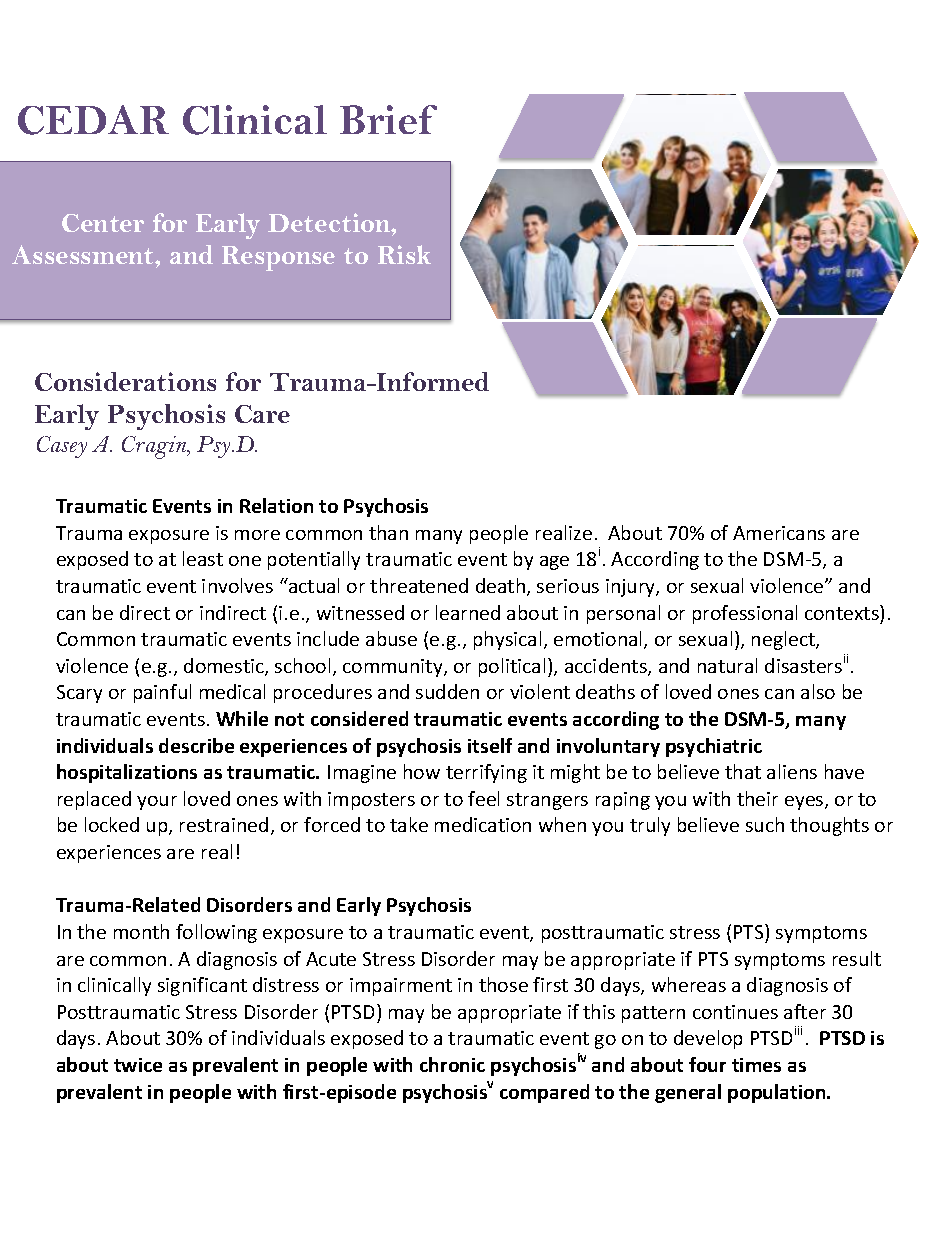 The height and width of the screenshot is (1233, 952). What do you see at coordinates (779, 533) in the screenshot?
I see `Americans` at bounding box center [779, 533].
